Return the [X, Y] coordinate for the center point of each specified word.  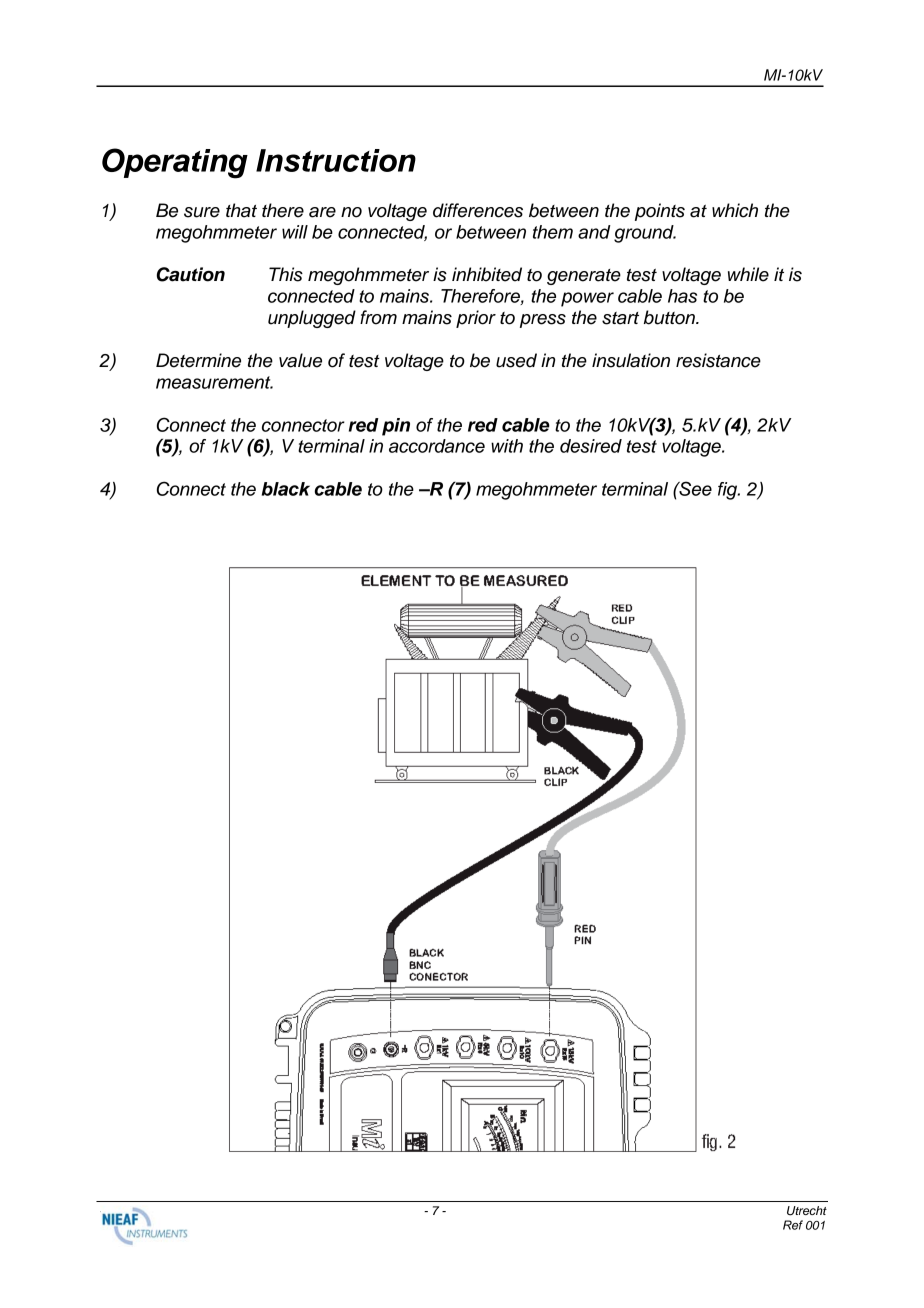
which [735, 210]
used [516, 360]
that [241, 210]
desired [591, 446]
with [507, 446]
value [300, 360]
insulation [631, 360]
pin [396, 427]
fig [729, 491]
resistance [718, 360]
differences [478, 210]
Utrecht [807, 1211]
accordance [437, 446]
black [286, 489]
